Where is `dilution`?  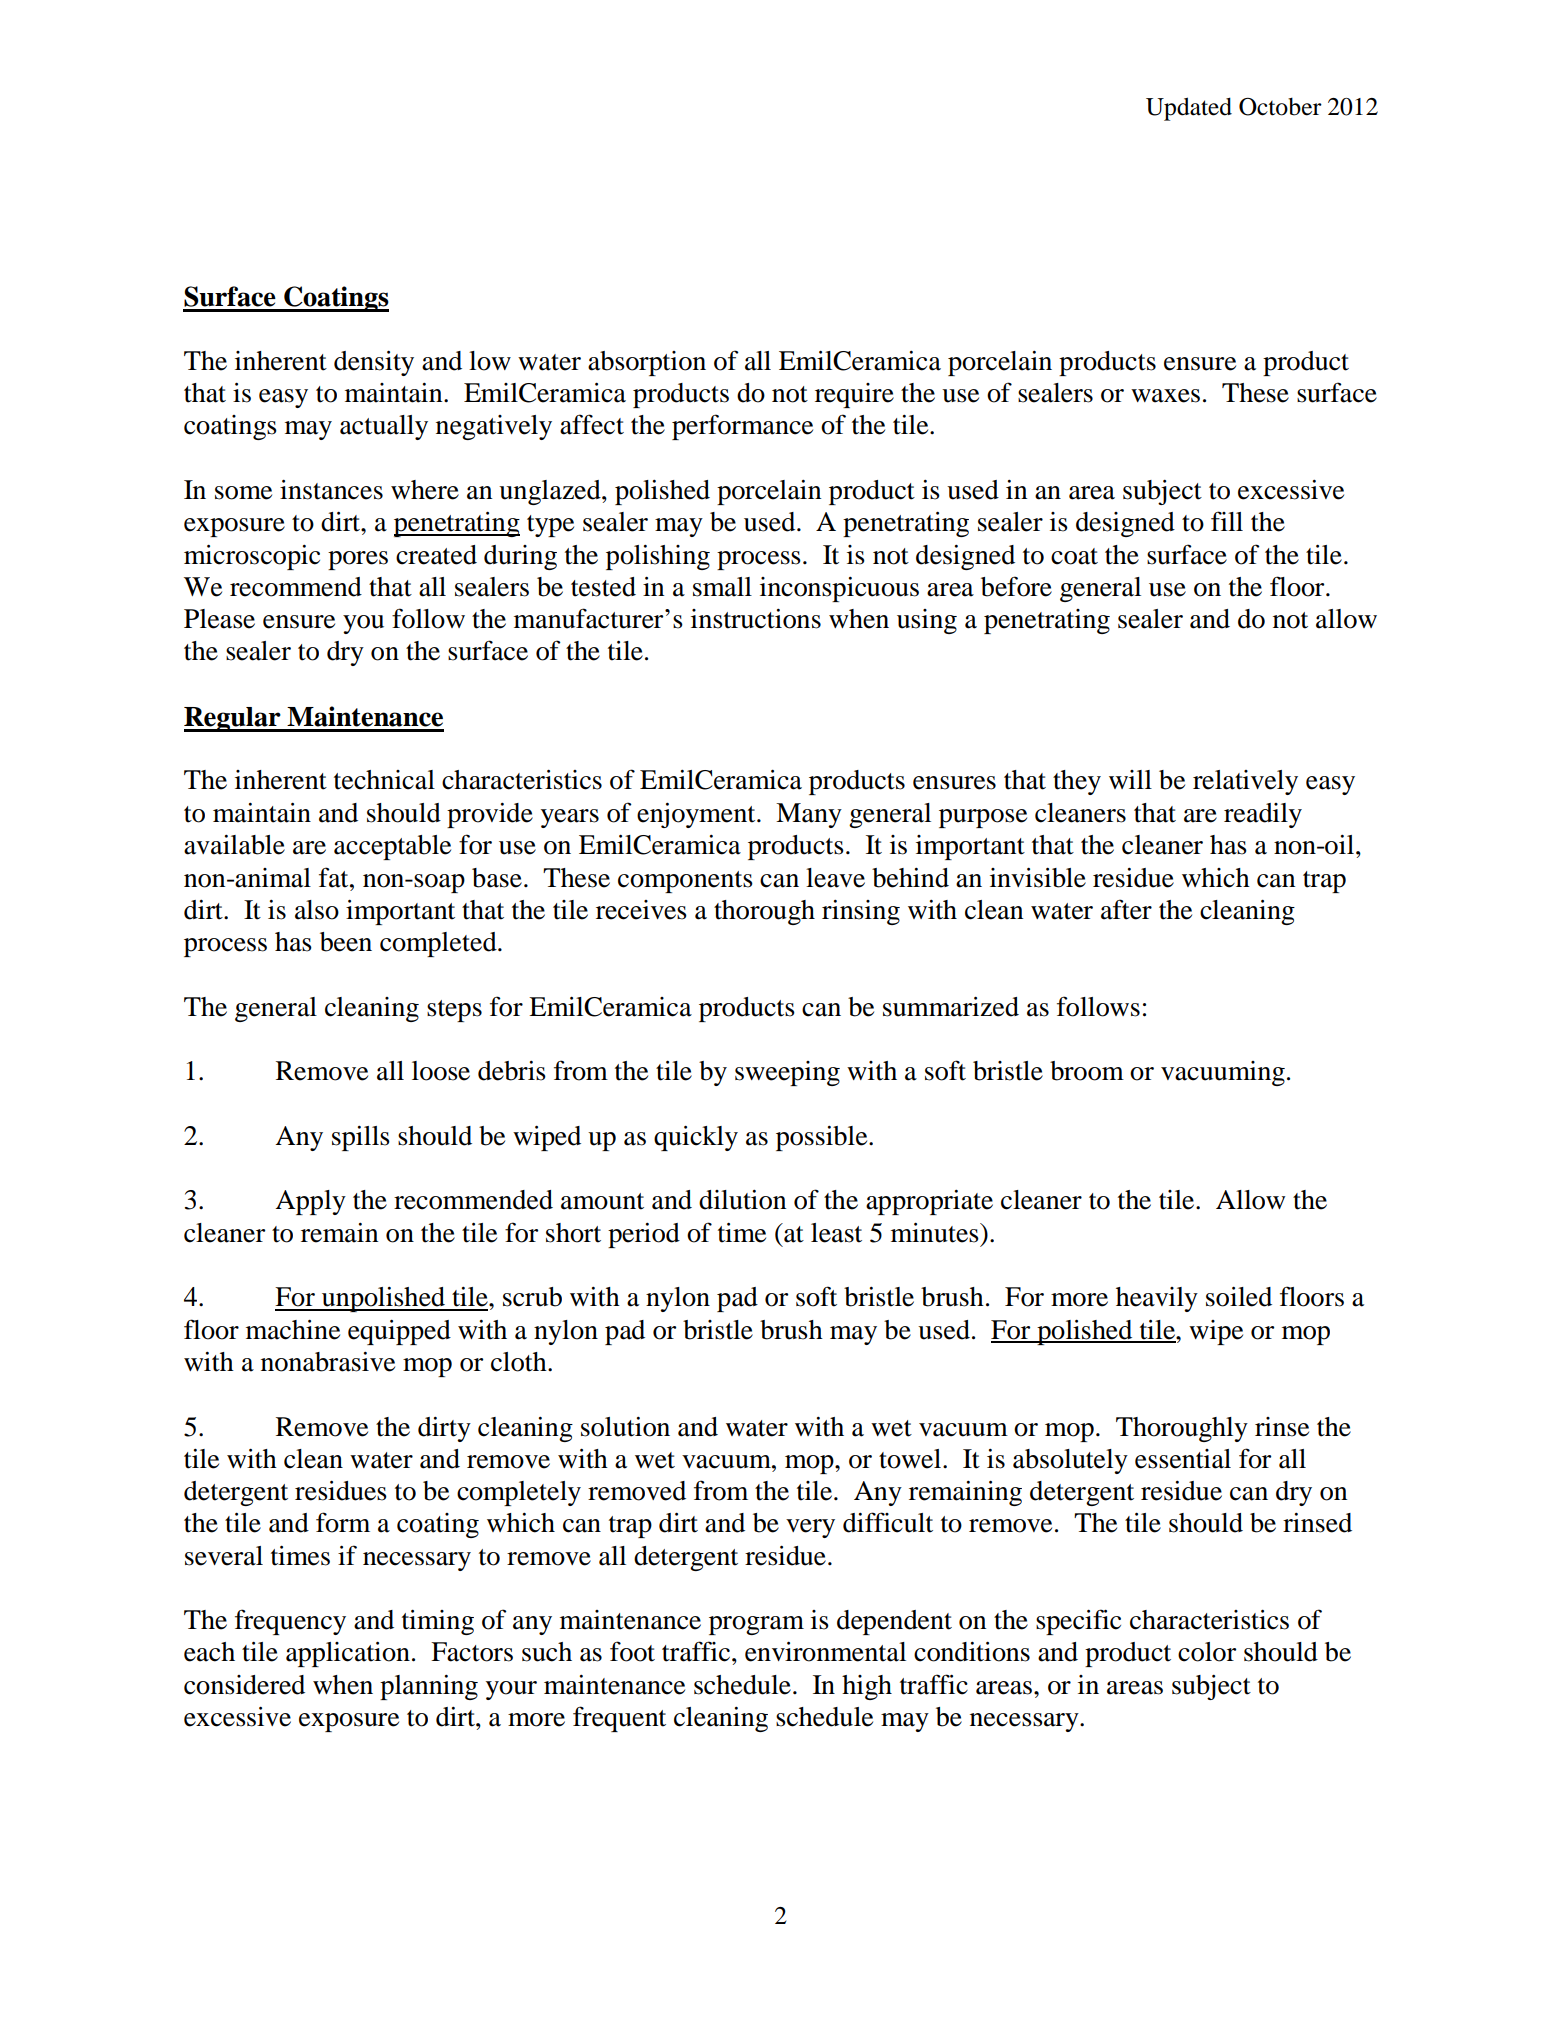 dilution is located at coordinates (742, 1200).
